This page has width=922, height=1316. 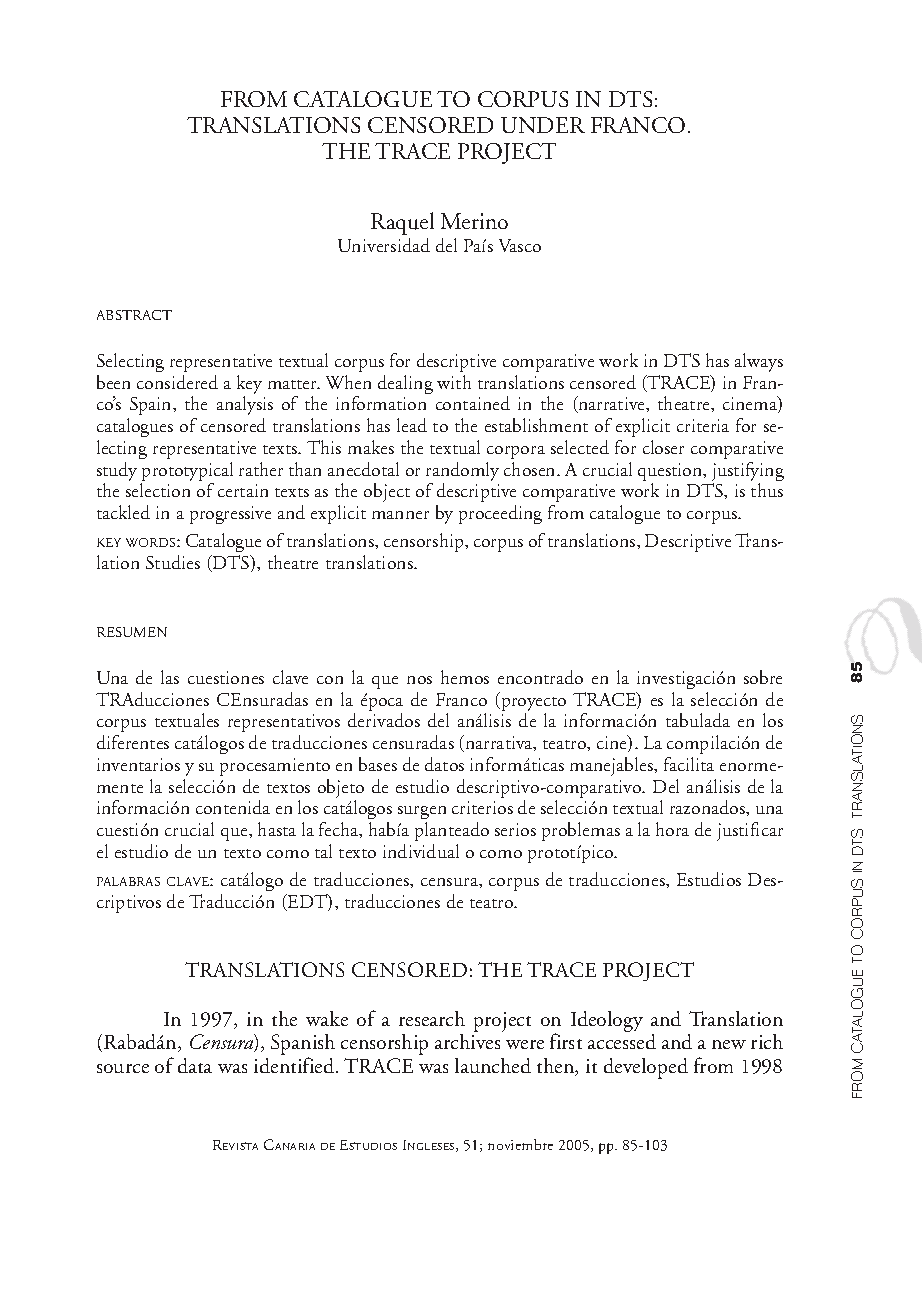 I want to click on Universidad, so click(x=384, y=245).
